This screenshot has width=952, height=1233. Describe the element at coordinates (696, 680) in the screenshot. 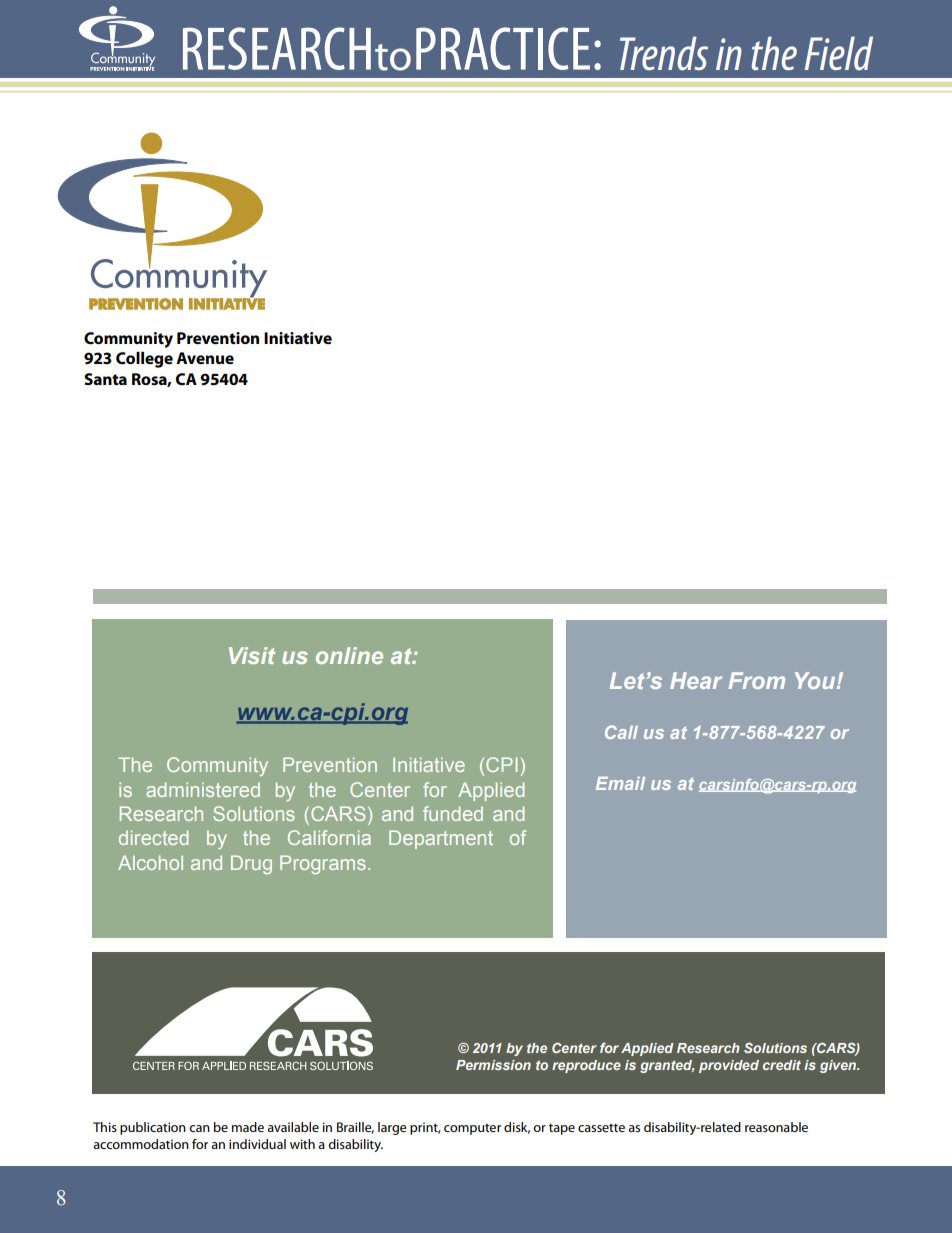

I see `Hear` at that location.
